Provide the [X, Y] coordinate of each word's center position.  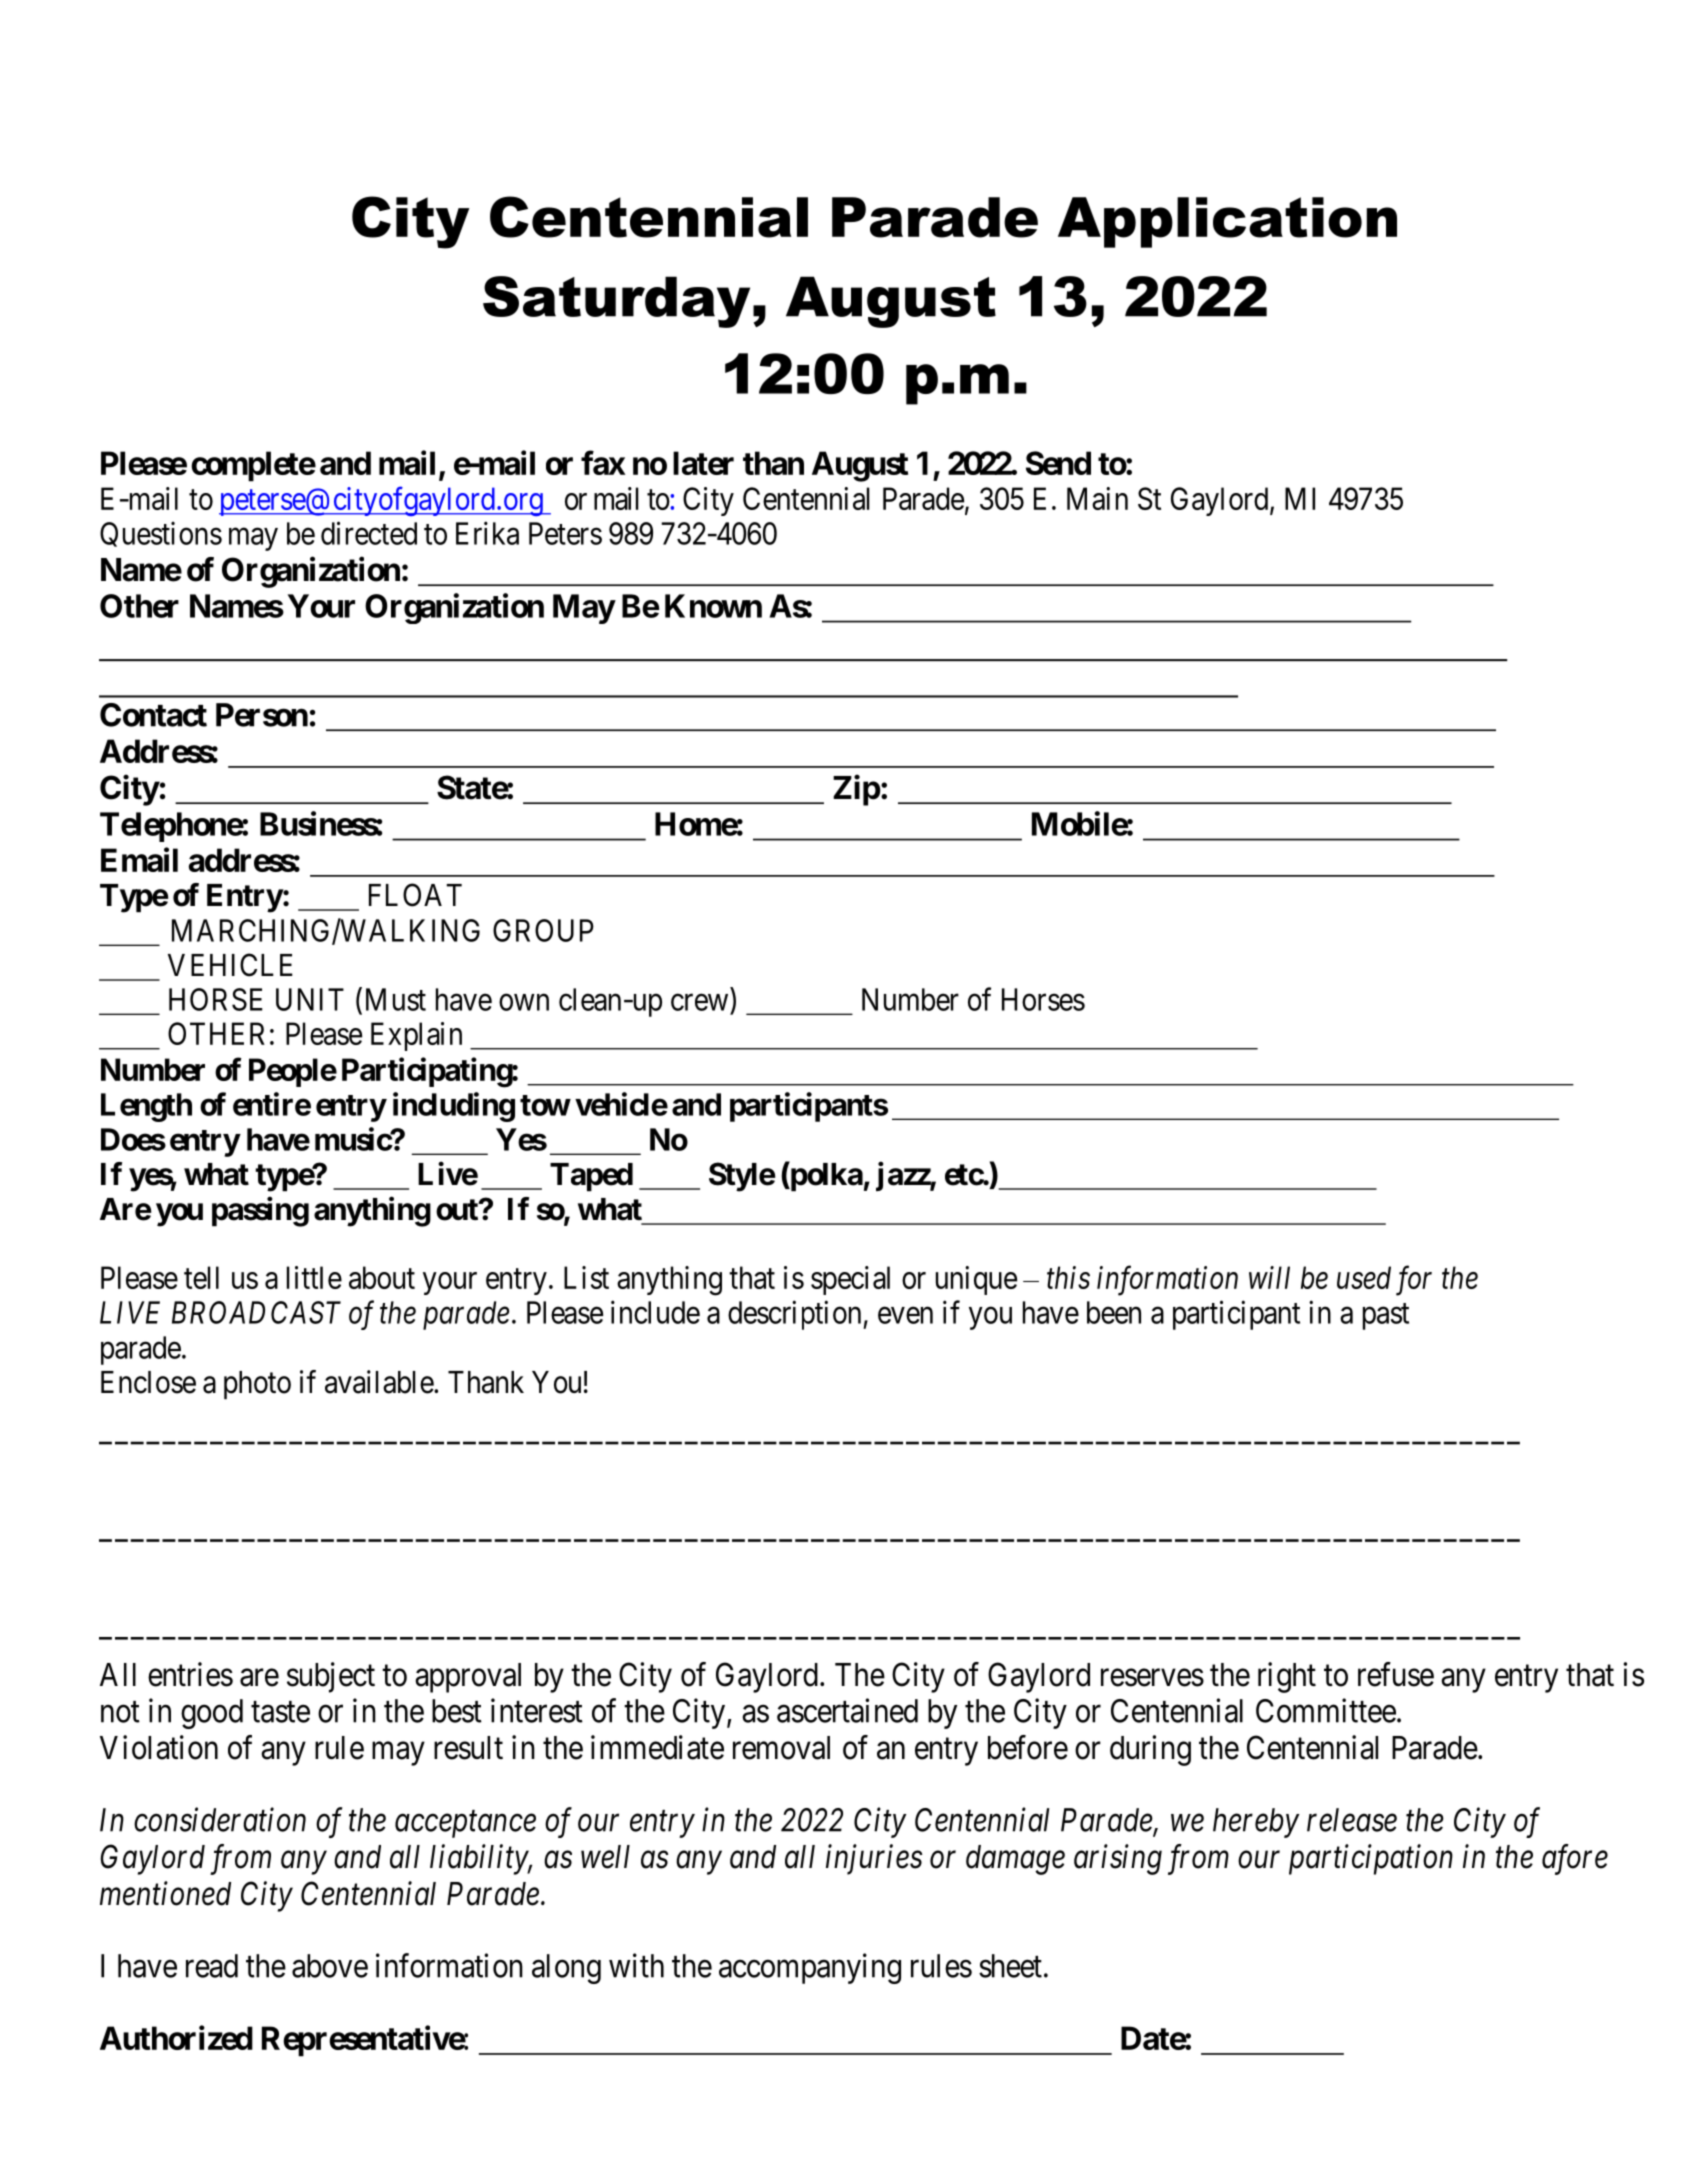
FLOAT [415, 895]
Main [1097, 498]
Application [1227, 222]
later [703, 463]
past [1386, 1316]
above [330, 1966]
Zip [857, 790]
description [796, 1315]
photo [257, 1385]
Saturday [616, 302]
